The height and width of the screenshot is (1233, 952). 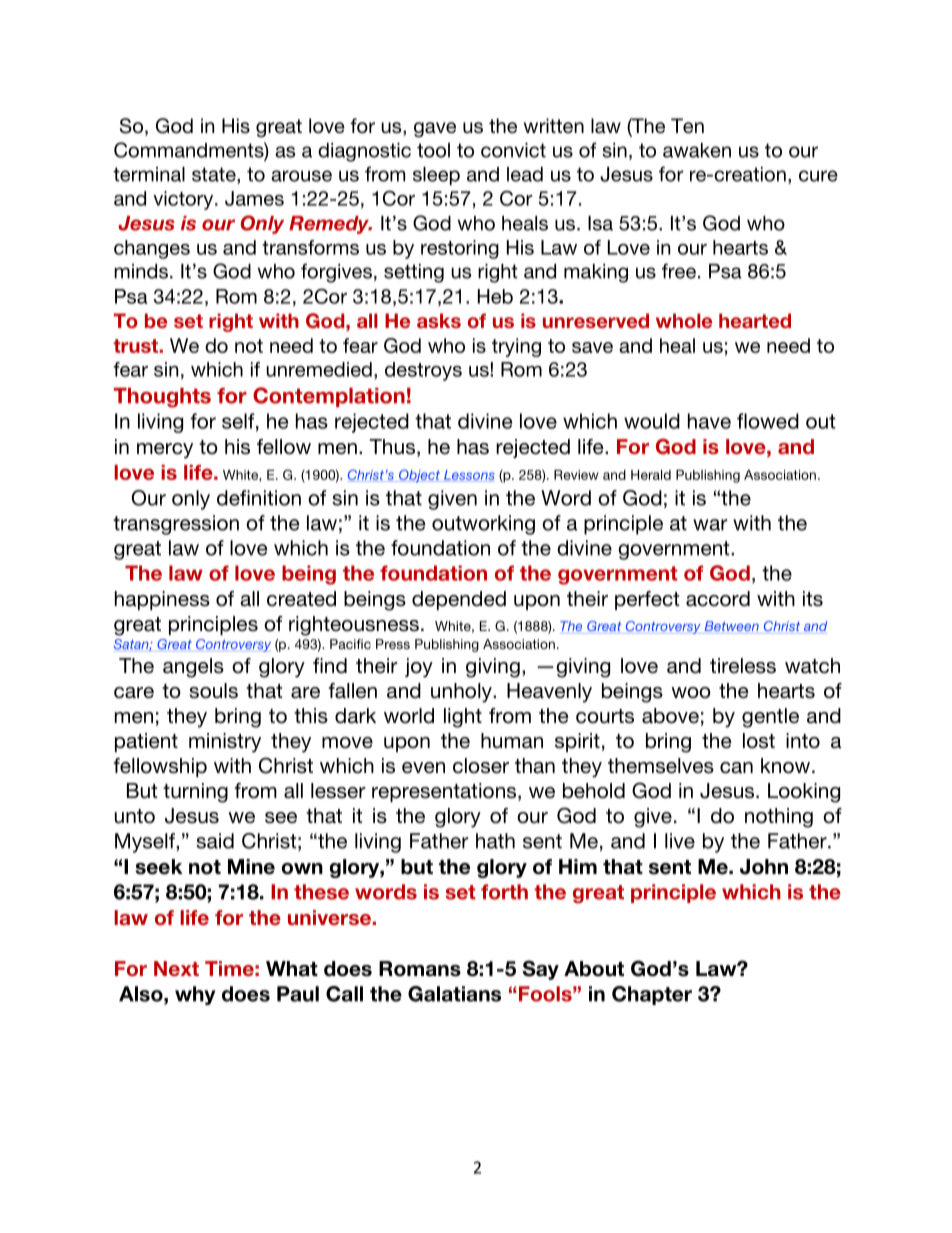 I want to click on convict, so click(x=513, y=150).
